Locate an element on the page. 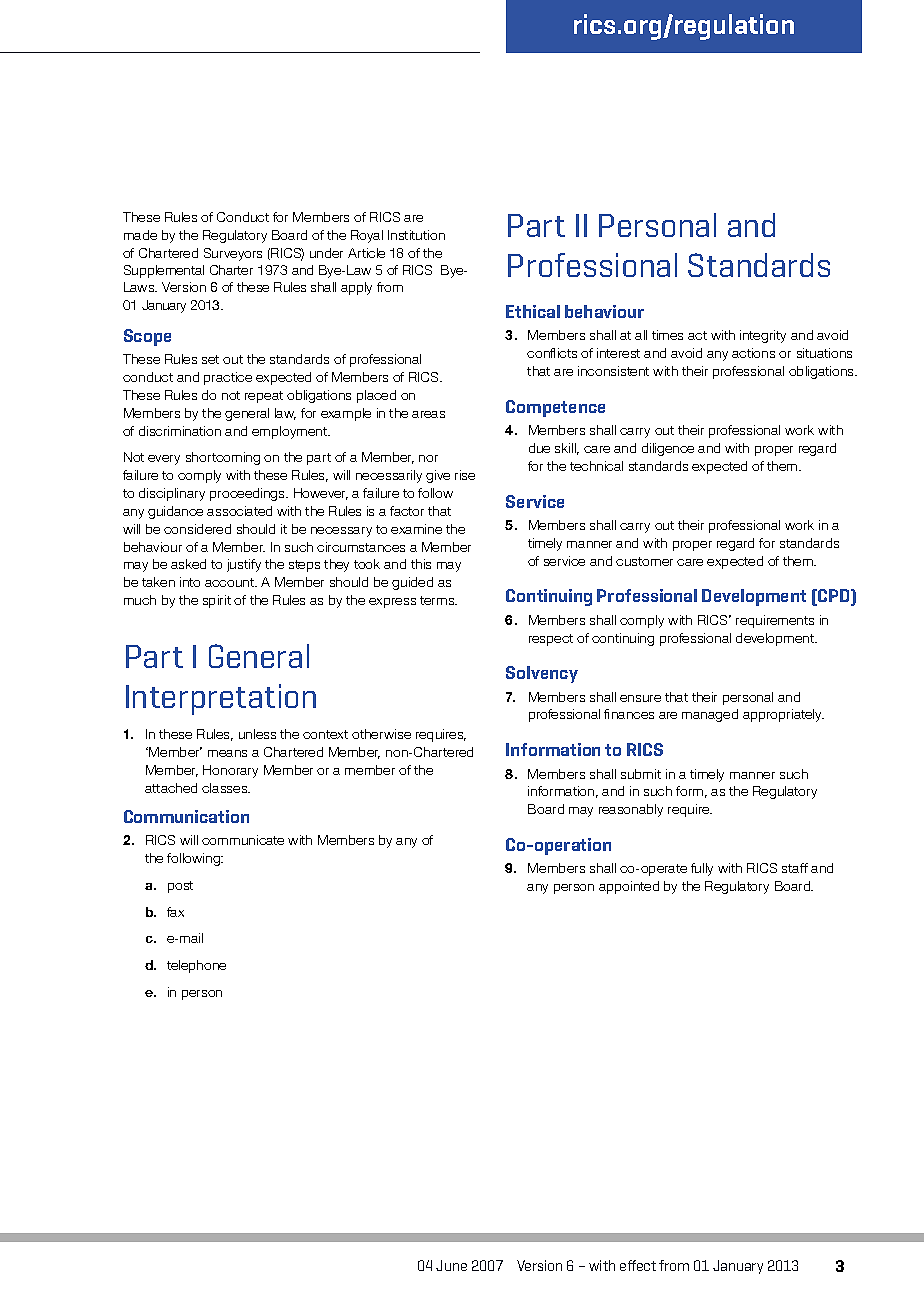  June is located at coordinates (451, 1265).
